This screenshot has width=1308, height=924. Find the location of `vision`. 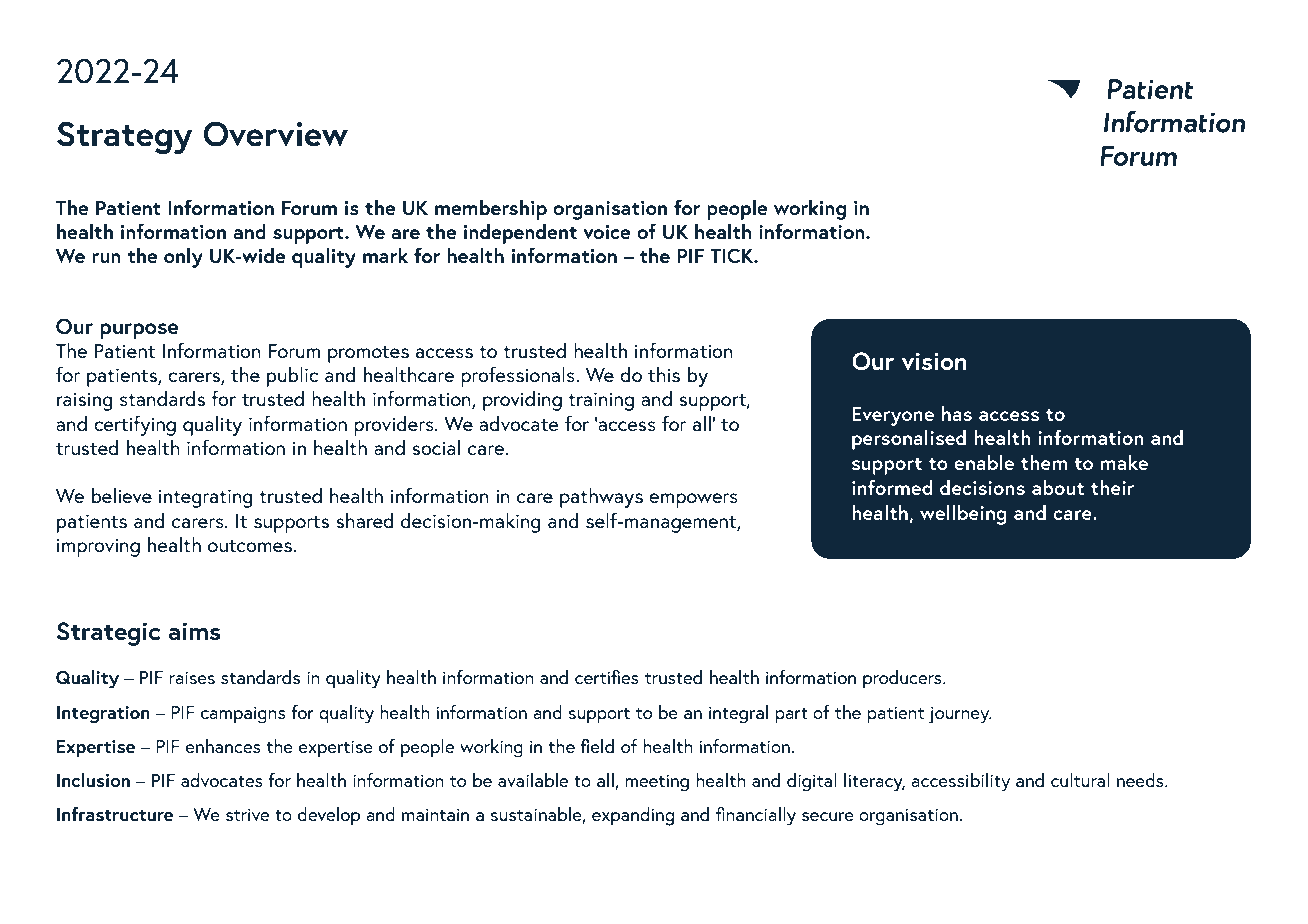

vision is located at coordinates (934, 361).
